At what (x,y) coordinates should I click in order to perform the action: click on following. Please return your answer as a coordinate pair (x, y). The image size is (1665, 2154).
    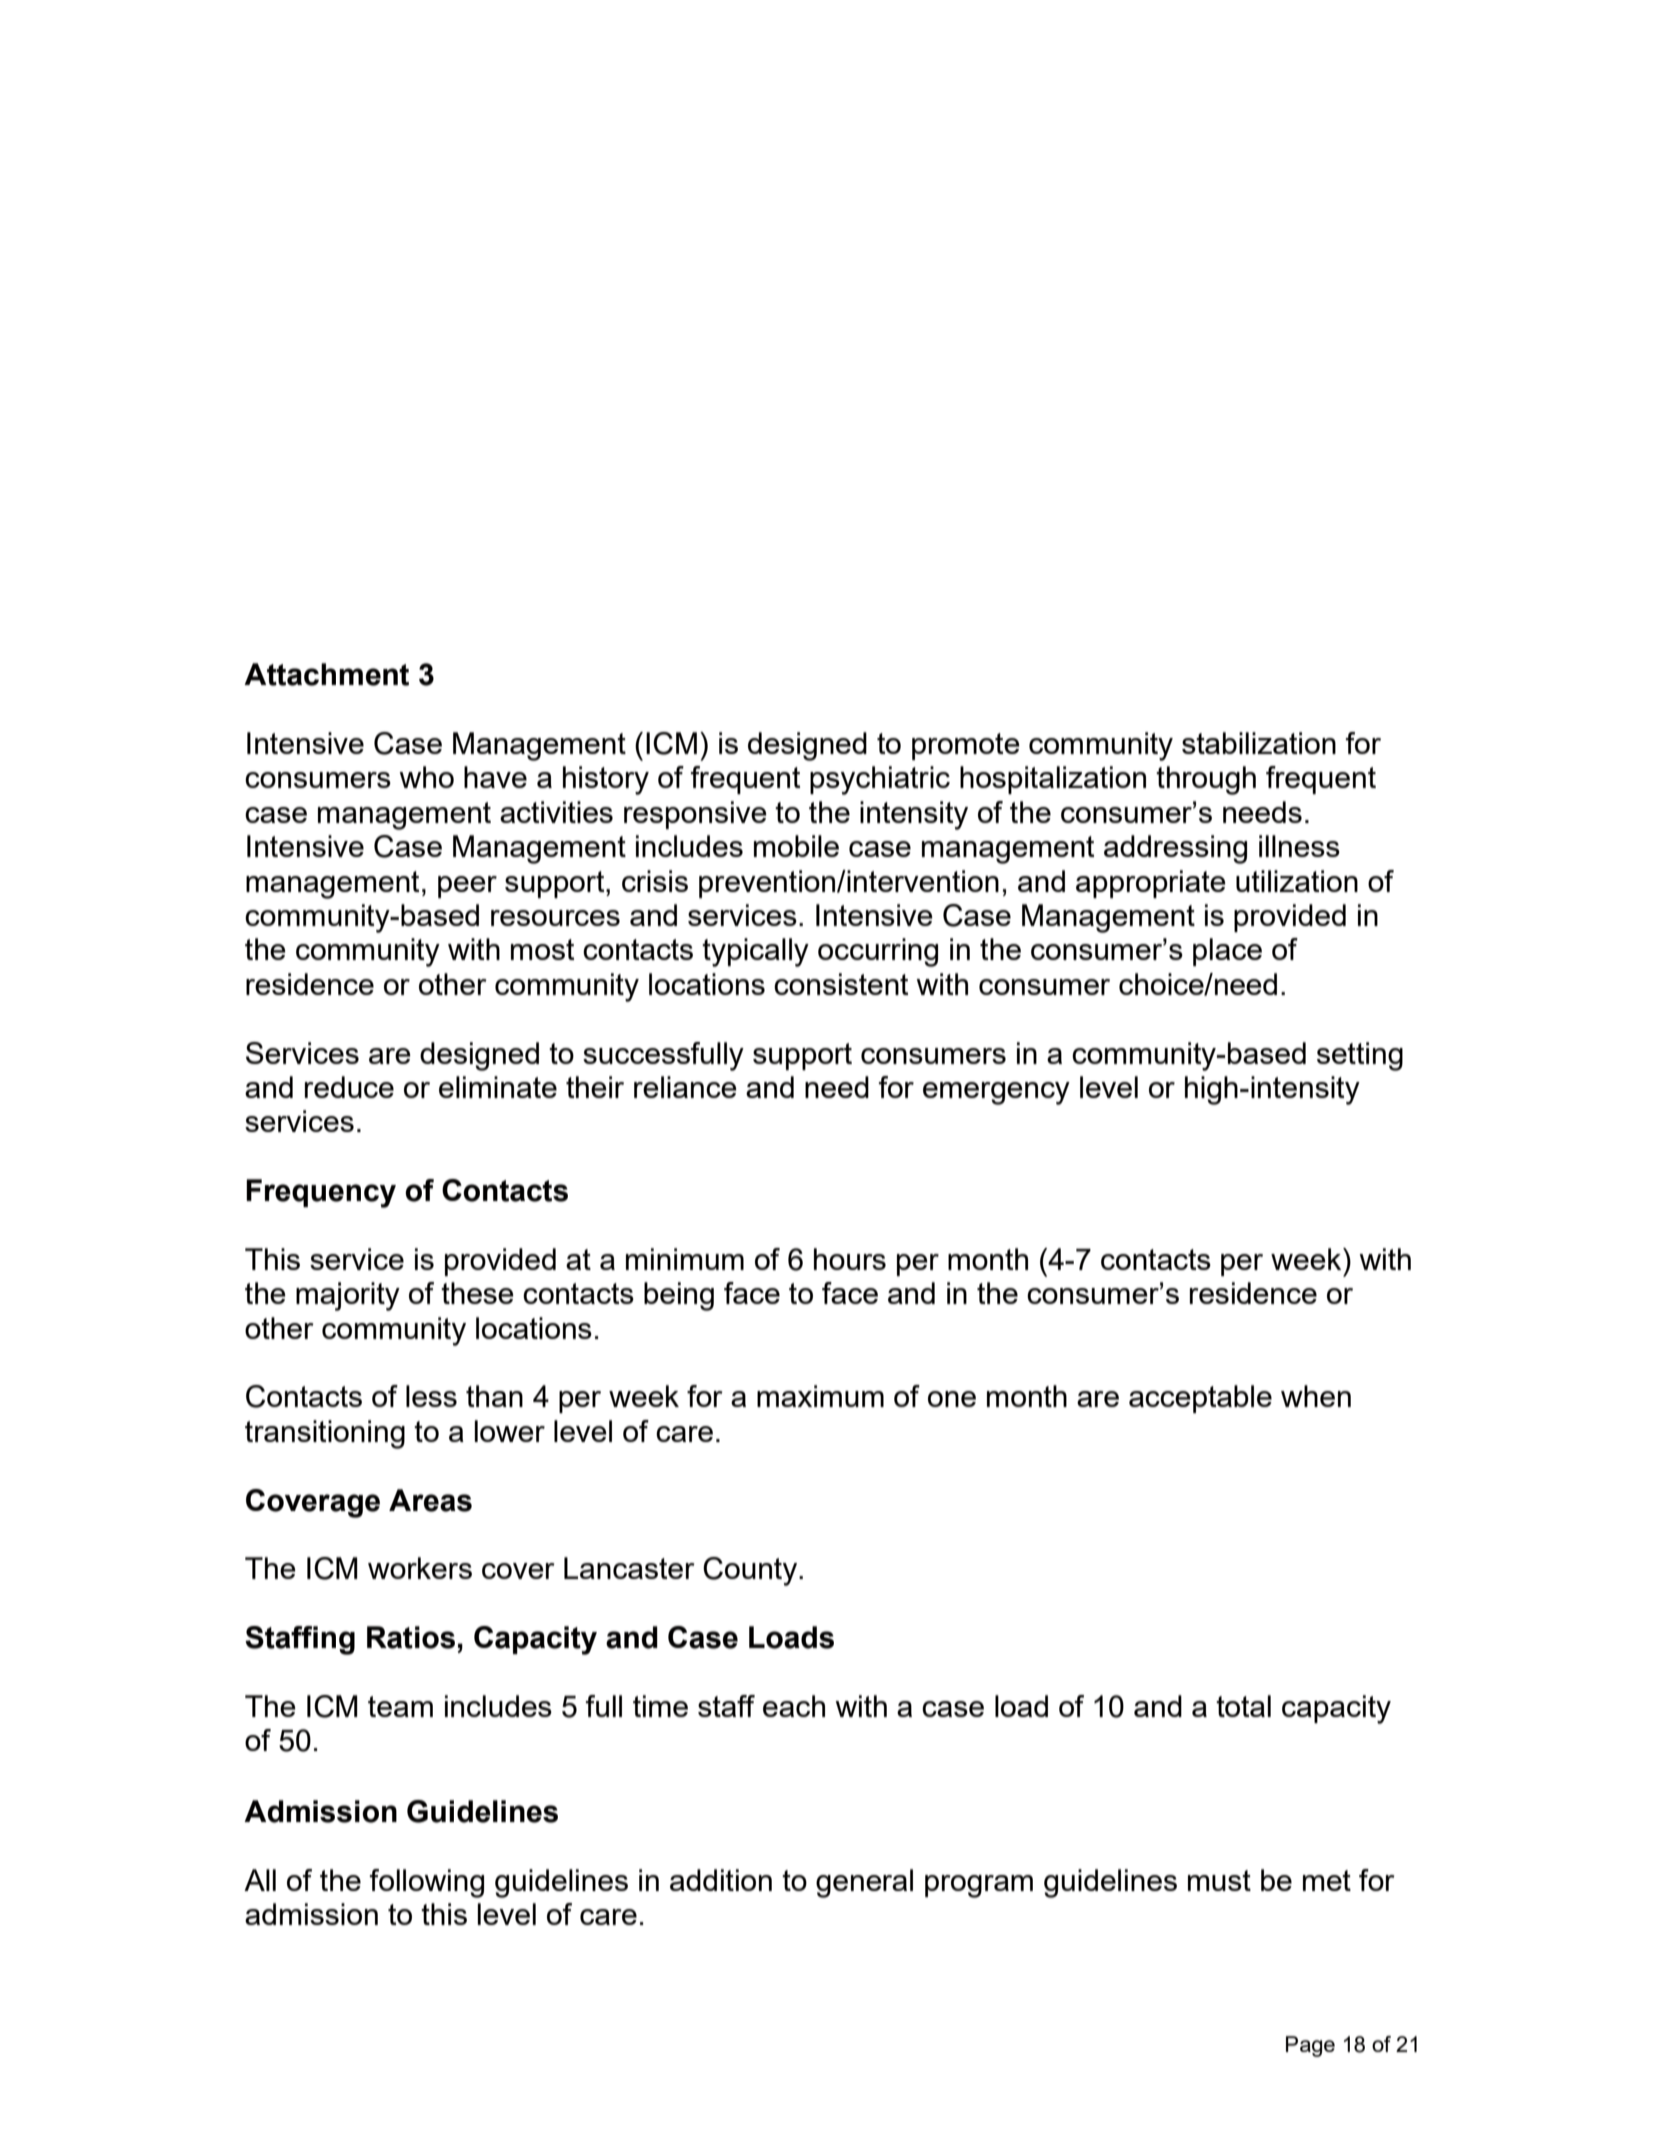
    Looking at the image, I should click on (427, 1883).
